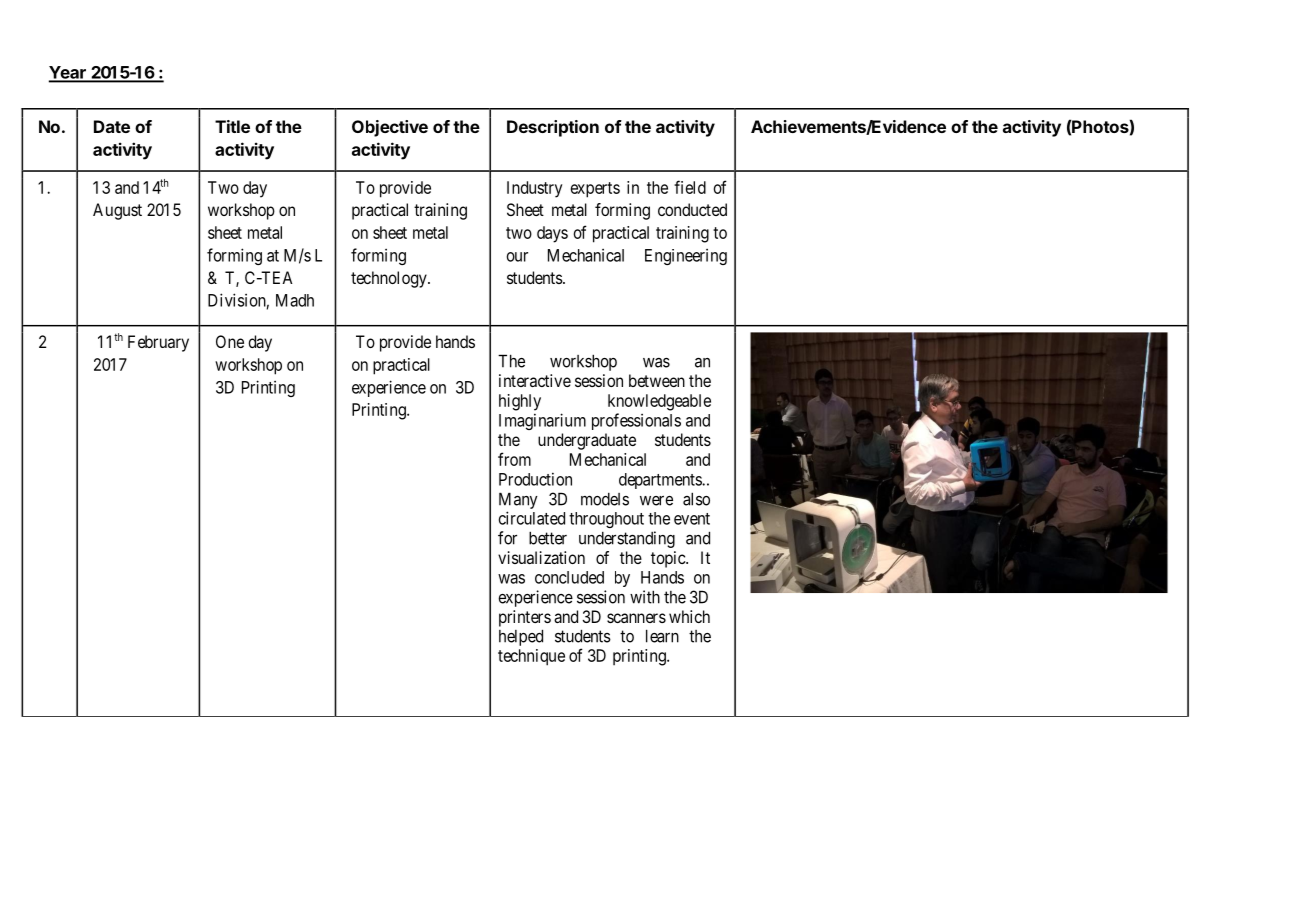  What do you see at coordinates (518, 500) in the page?
I see `Many` at bounding box center [518, 500].
